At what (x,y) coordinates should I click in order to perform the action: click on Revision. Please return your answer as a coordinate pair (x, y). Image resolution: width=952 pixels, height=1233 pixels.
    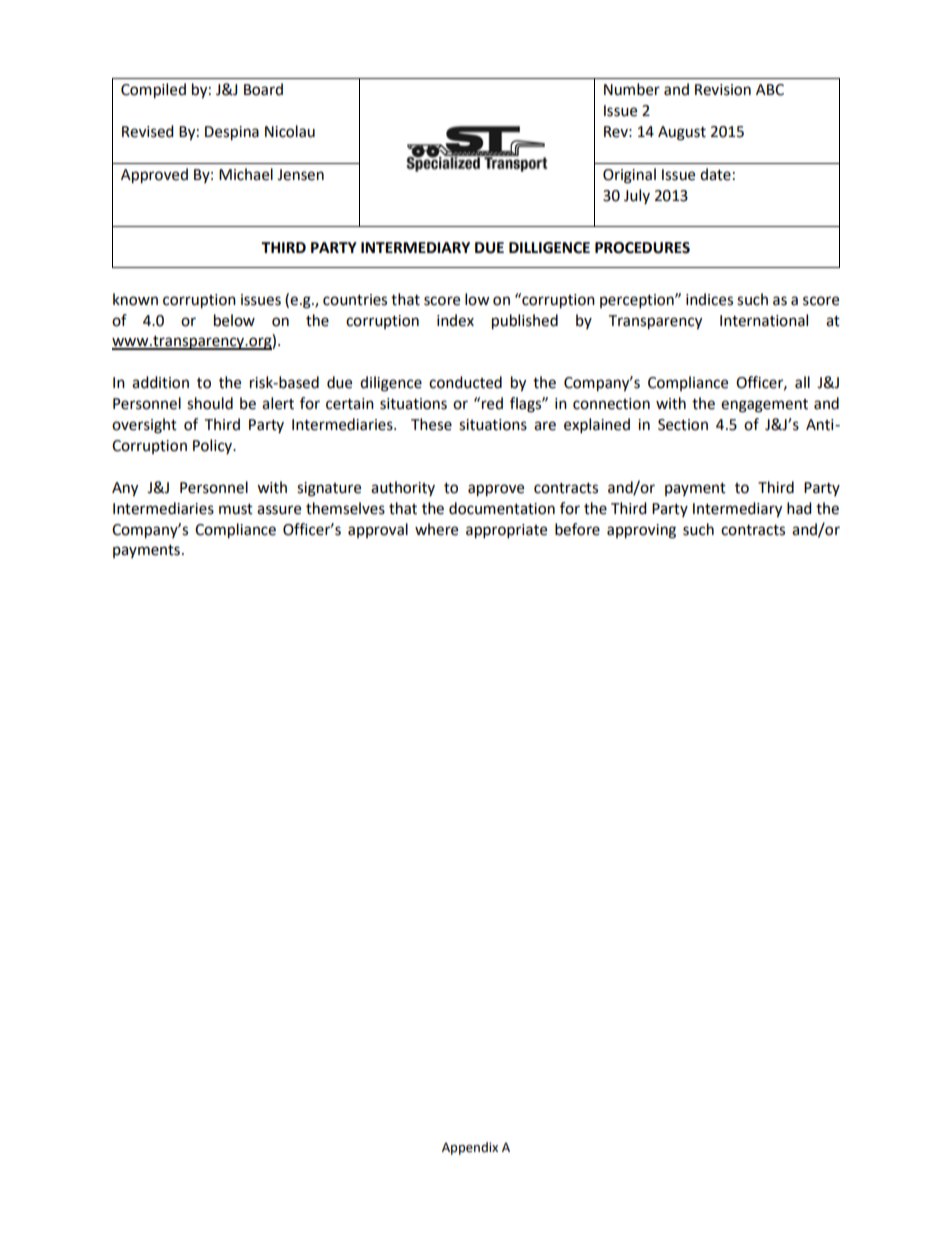
    Looking at the image, I should click on (723, 90).
